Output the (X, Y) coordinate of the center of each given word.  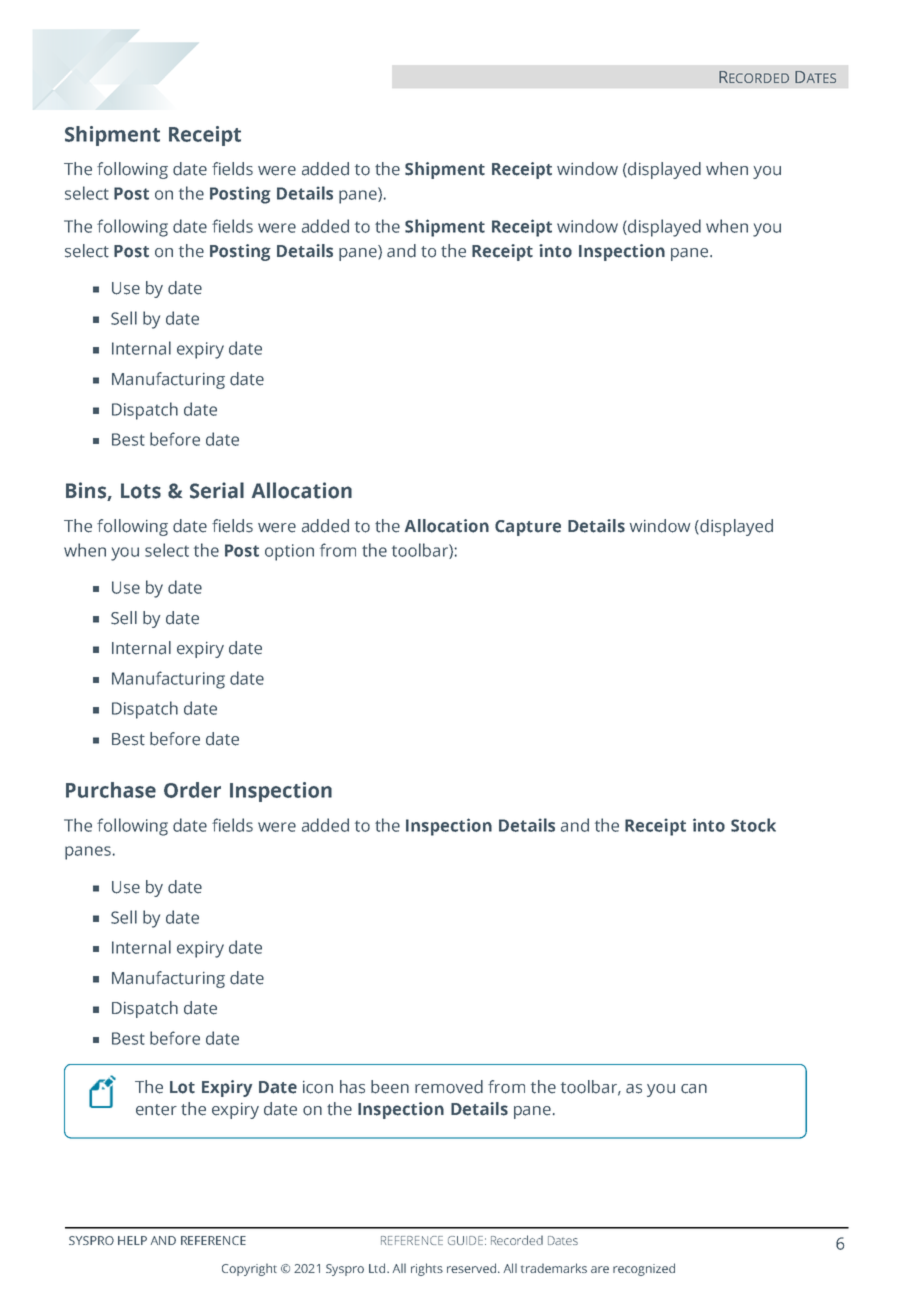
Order (192, 790)
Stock (753, 825)
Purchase (111, 790)
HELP (132, 1240)
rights (427, 1269)
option (289, 552)
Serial (217, 490)
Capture (528, 528)
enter (156, 1110)
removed (449, 1087)
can (694, 1089)
